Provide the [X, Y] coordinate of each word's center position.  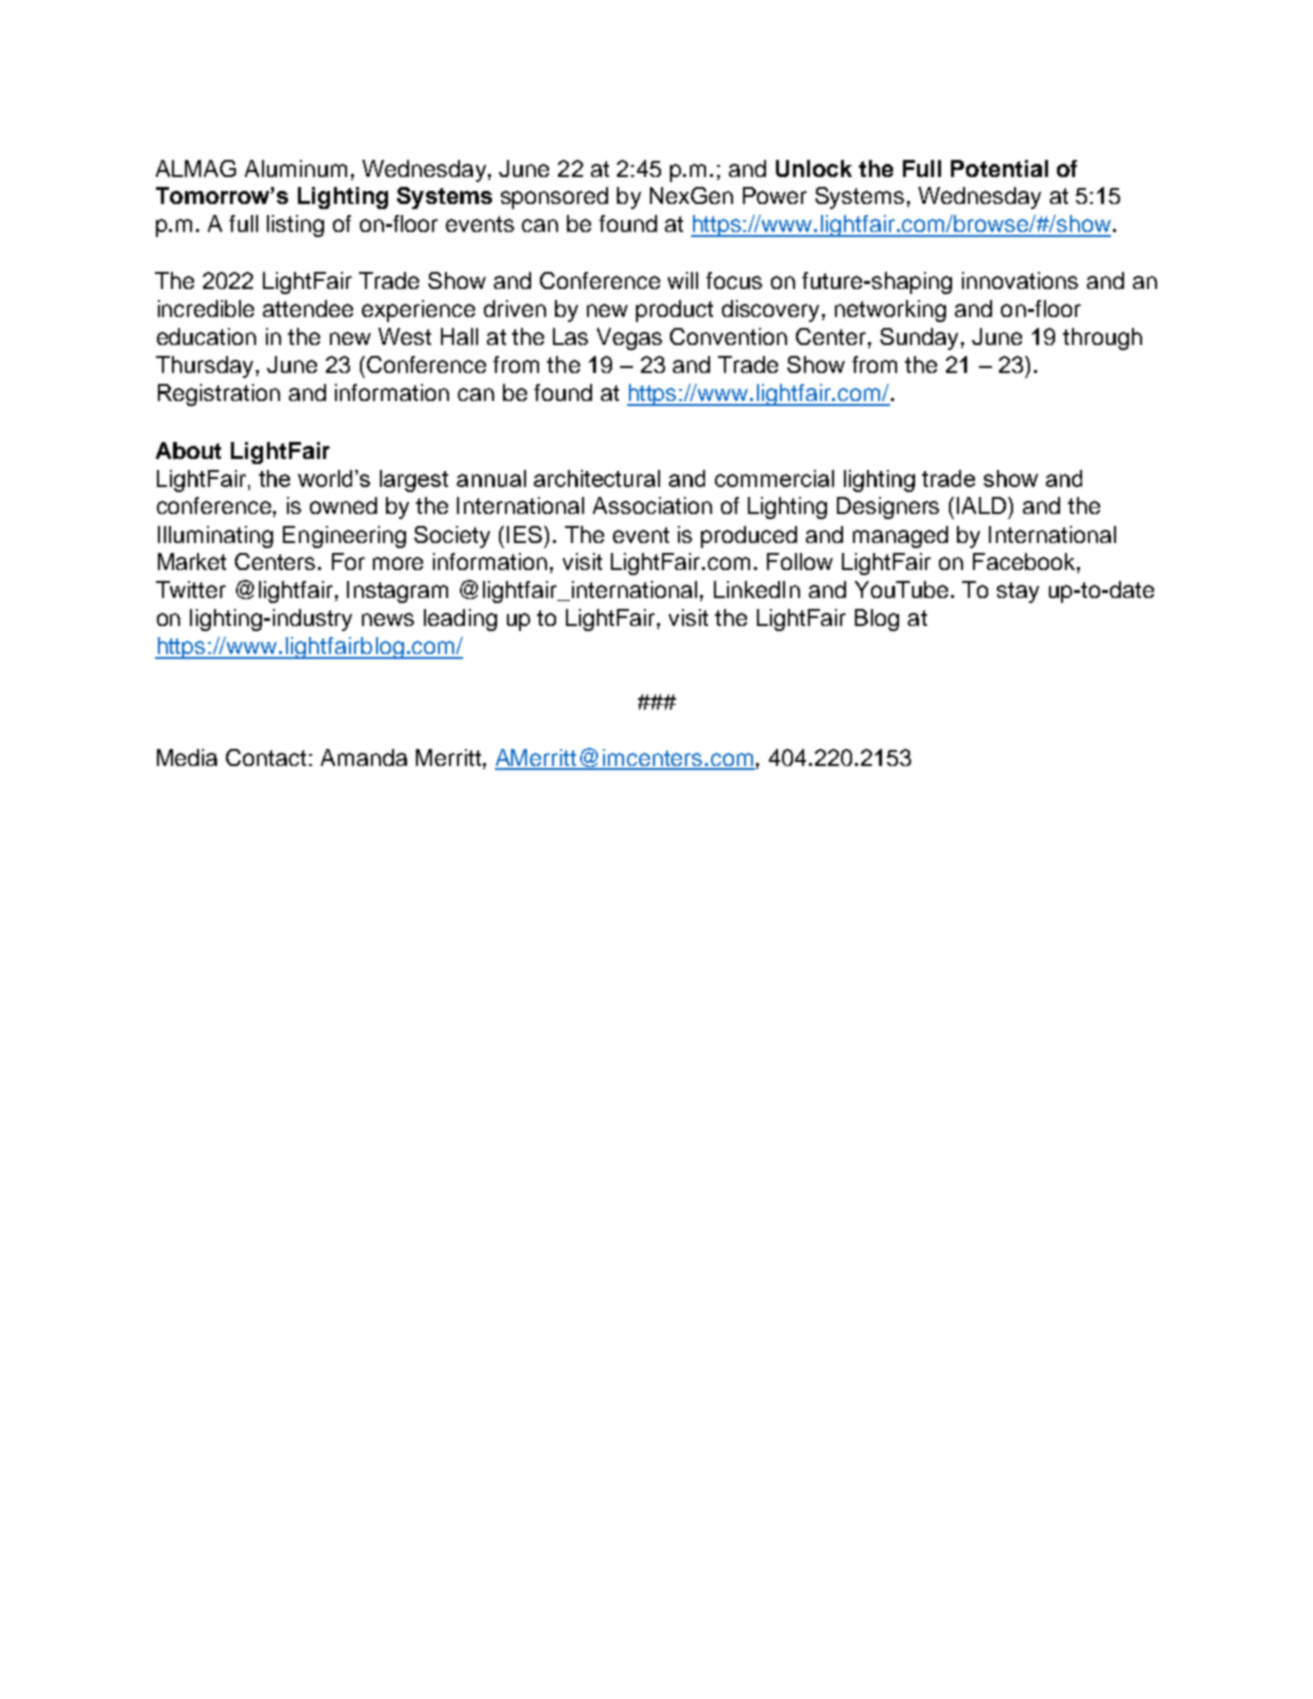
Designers [888, 508]
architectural [597, 478]
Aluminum [296, 168]
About [188, 450]
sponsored [554, 198]
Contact [266, 757]
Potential [999, 168]
